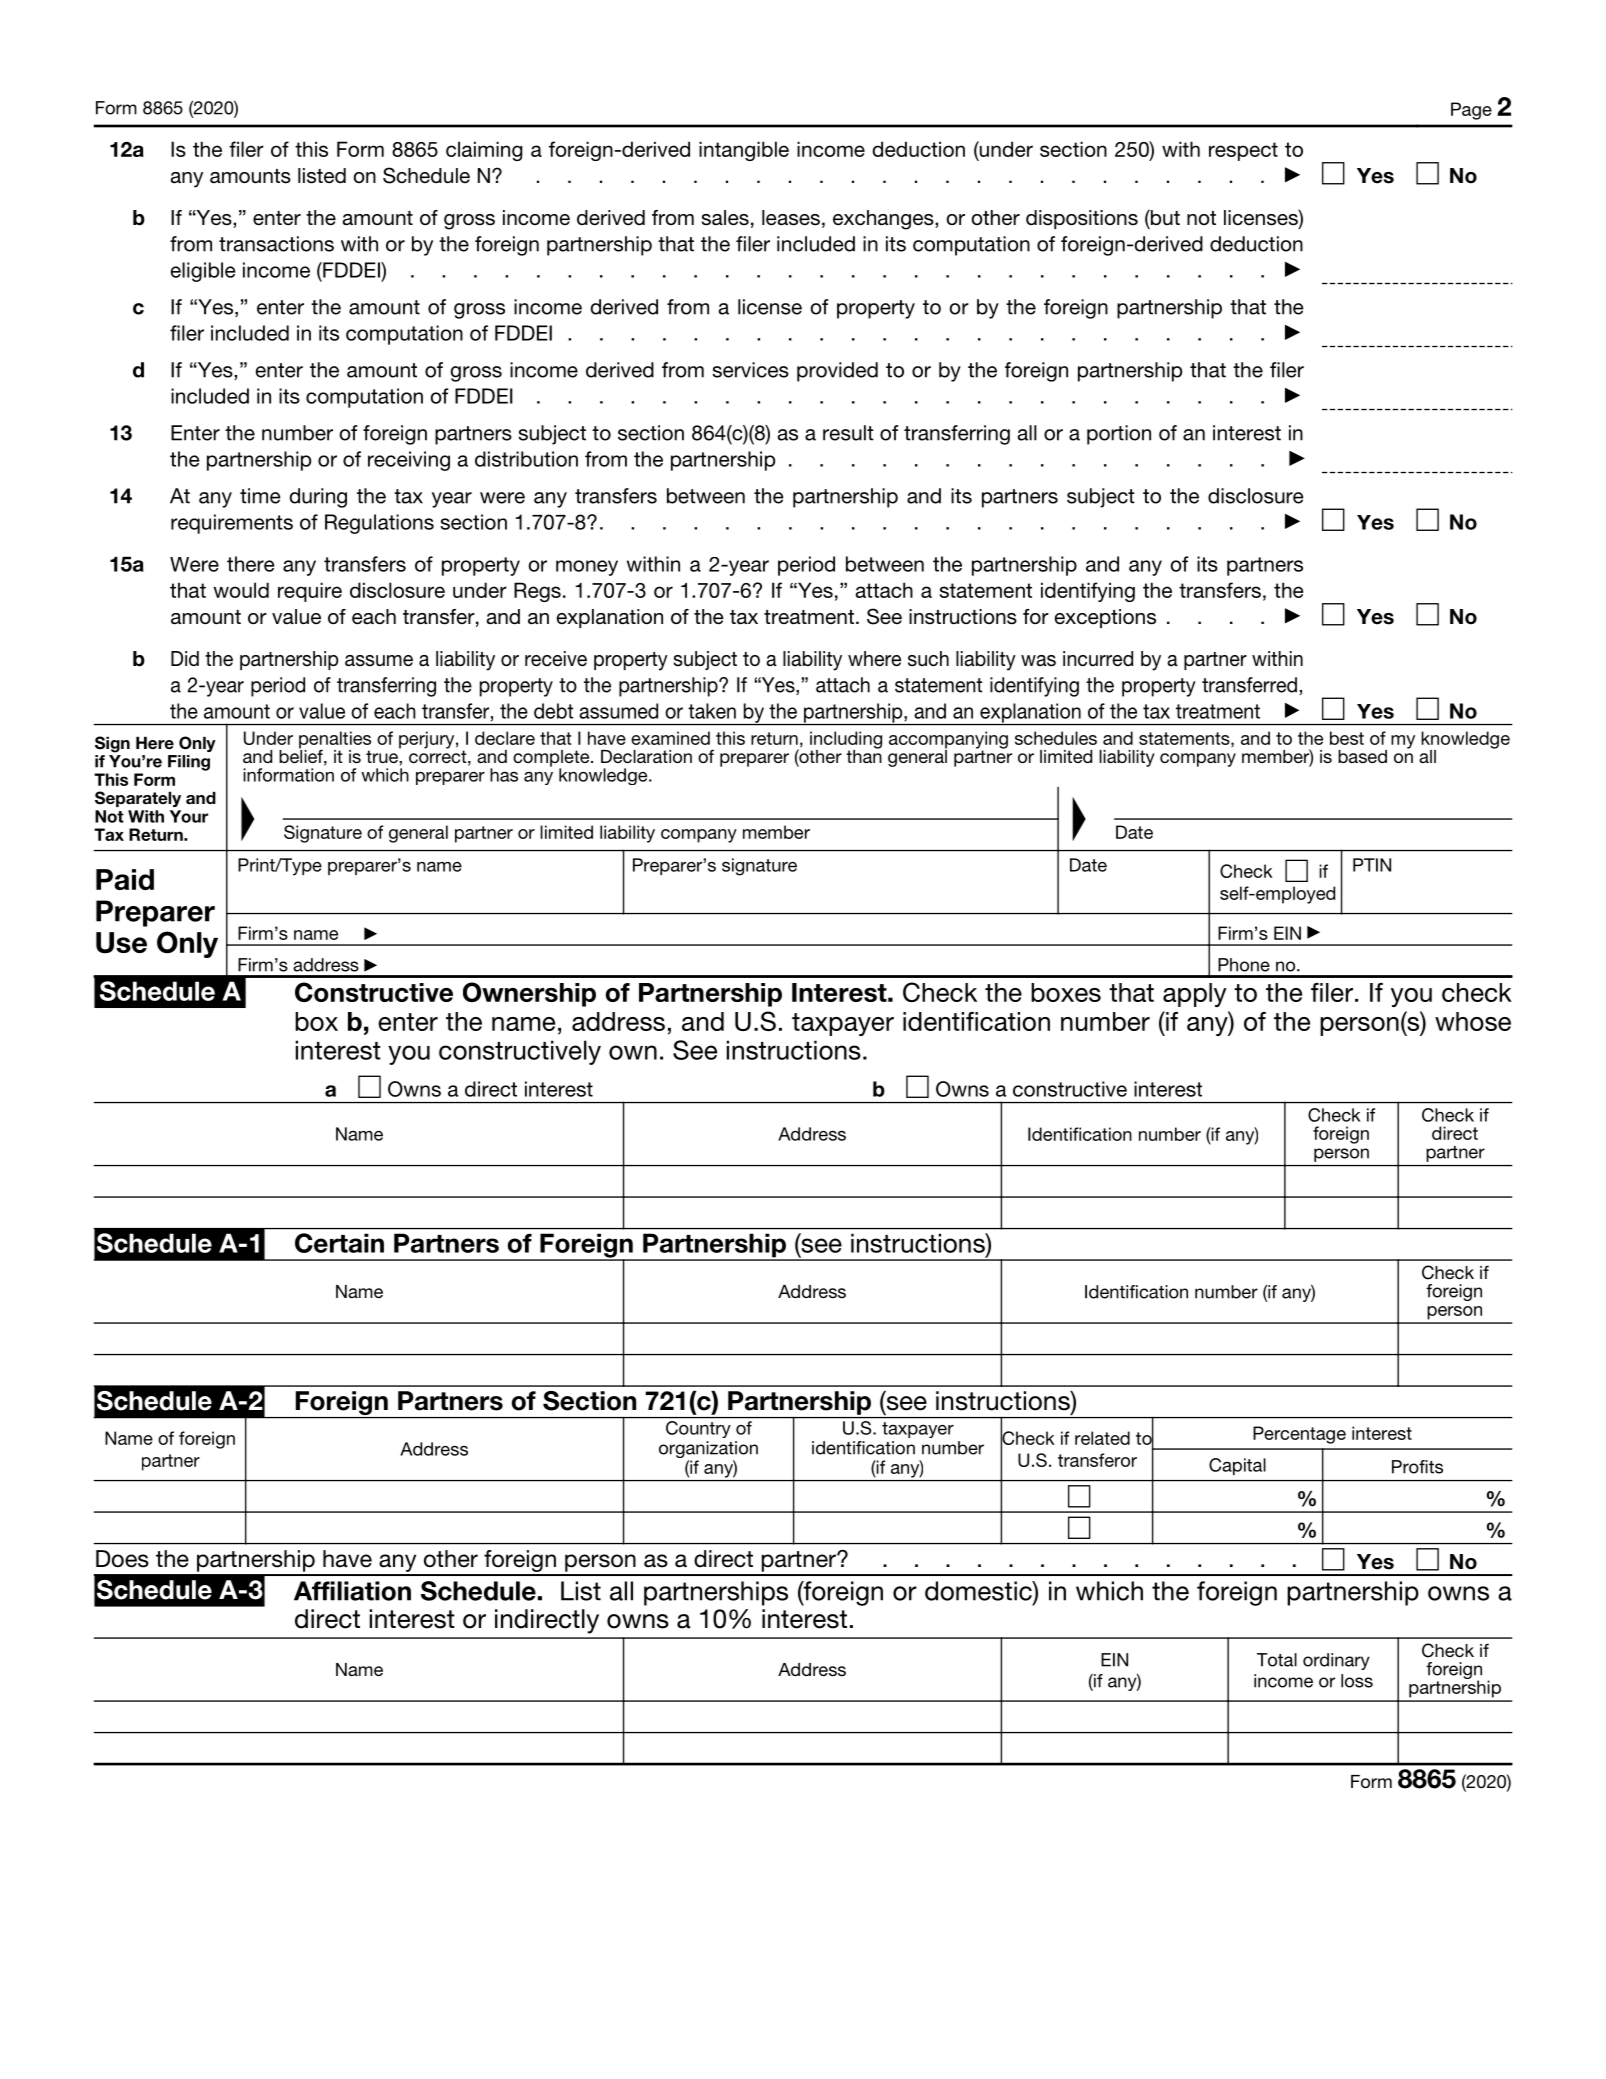 The width and height of the screenshot is (1606, 2079). I want to click on Affiliation, so click(352, 1591).
